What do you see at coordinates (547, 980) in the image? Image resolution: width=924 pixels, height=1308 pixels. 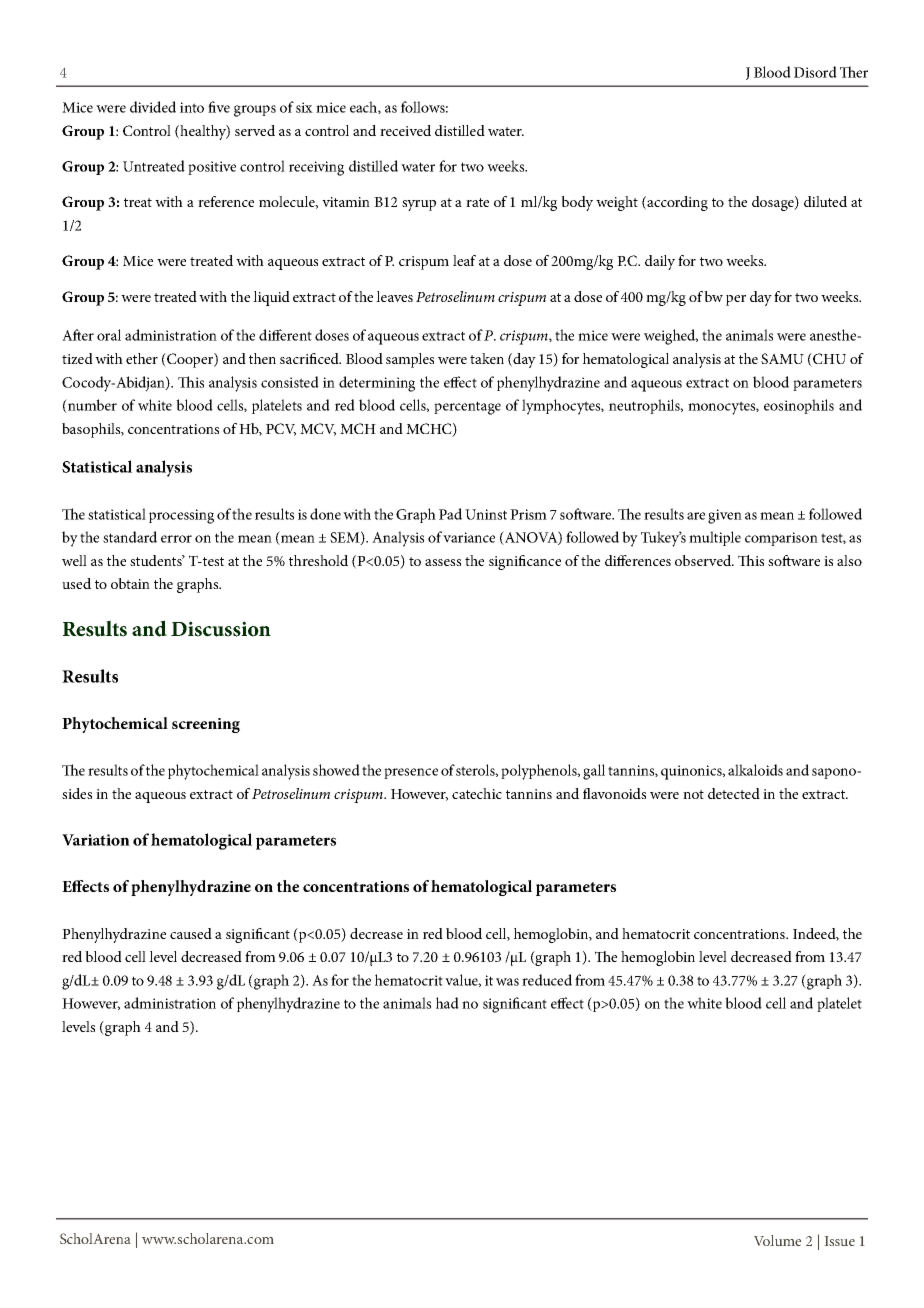 I see `reduced` at bounding box center [547, 980].
